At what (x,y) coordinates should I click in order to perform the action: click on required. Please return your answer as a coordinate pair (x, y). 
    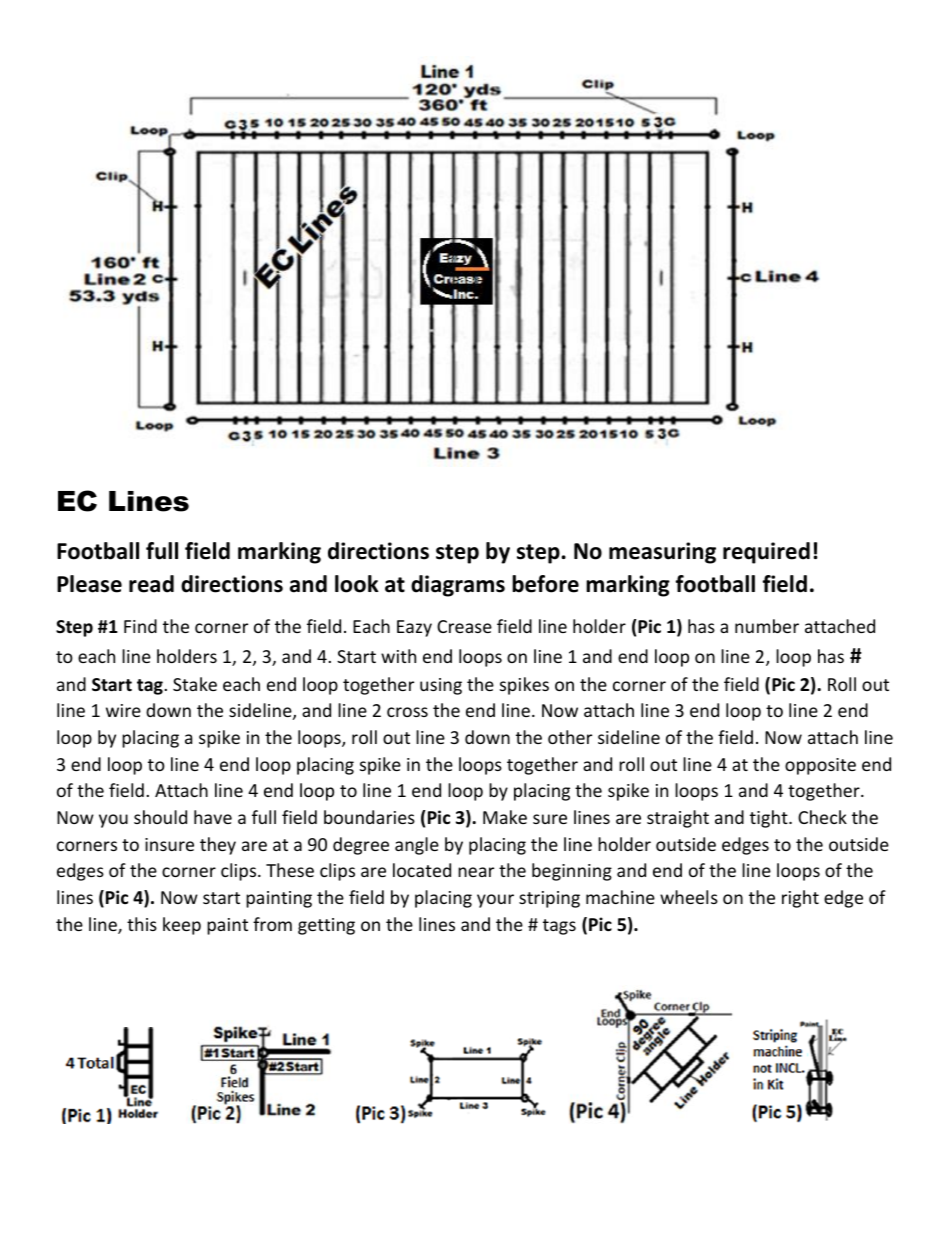
    Looking at the image, I should click on (766, 553).
